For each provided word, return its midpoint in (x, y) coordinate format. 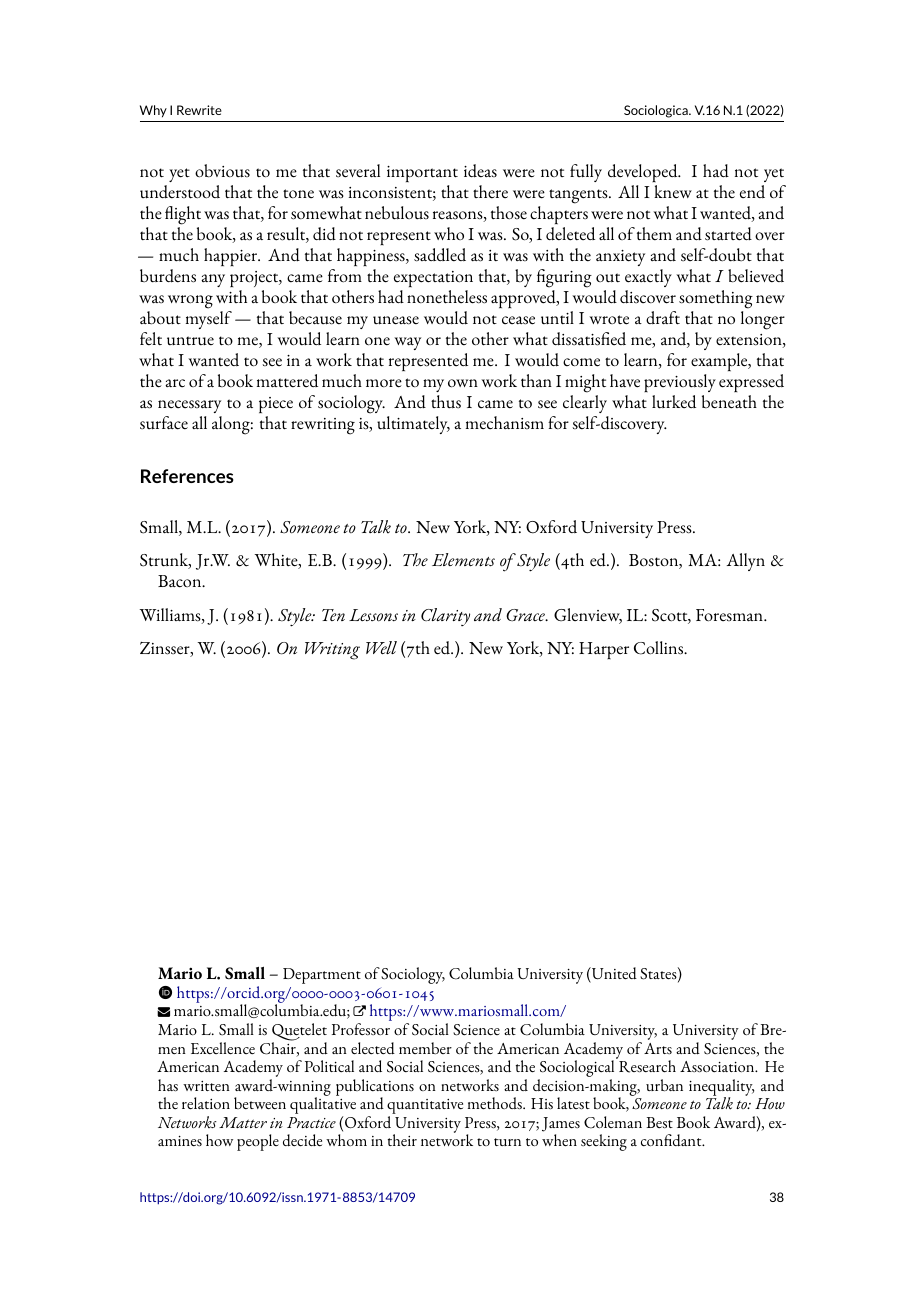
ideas (480, 171)
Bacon (181, 581)
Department (322, 976)
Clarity (445, 617)
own (463, 383)
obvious (222, 171)
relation (206, 1103)
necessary (189, 406)
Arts (658, 1048)
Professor (361, 1029)
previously (680, 383)
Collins (660, 648)
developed (644, 173)
